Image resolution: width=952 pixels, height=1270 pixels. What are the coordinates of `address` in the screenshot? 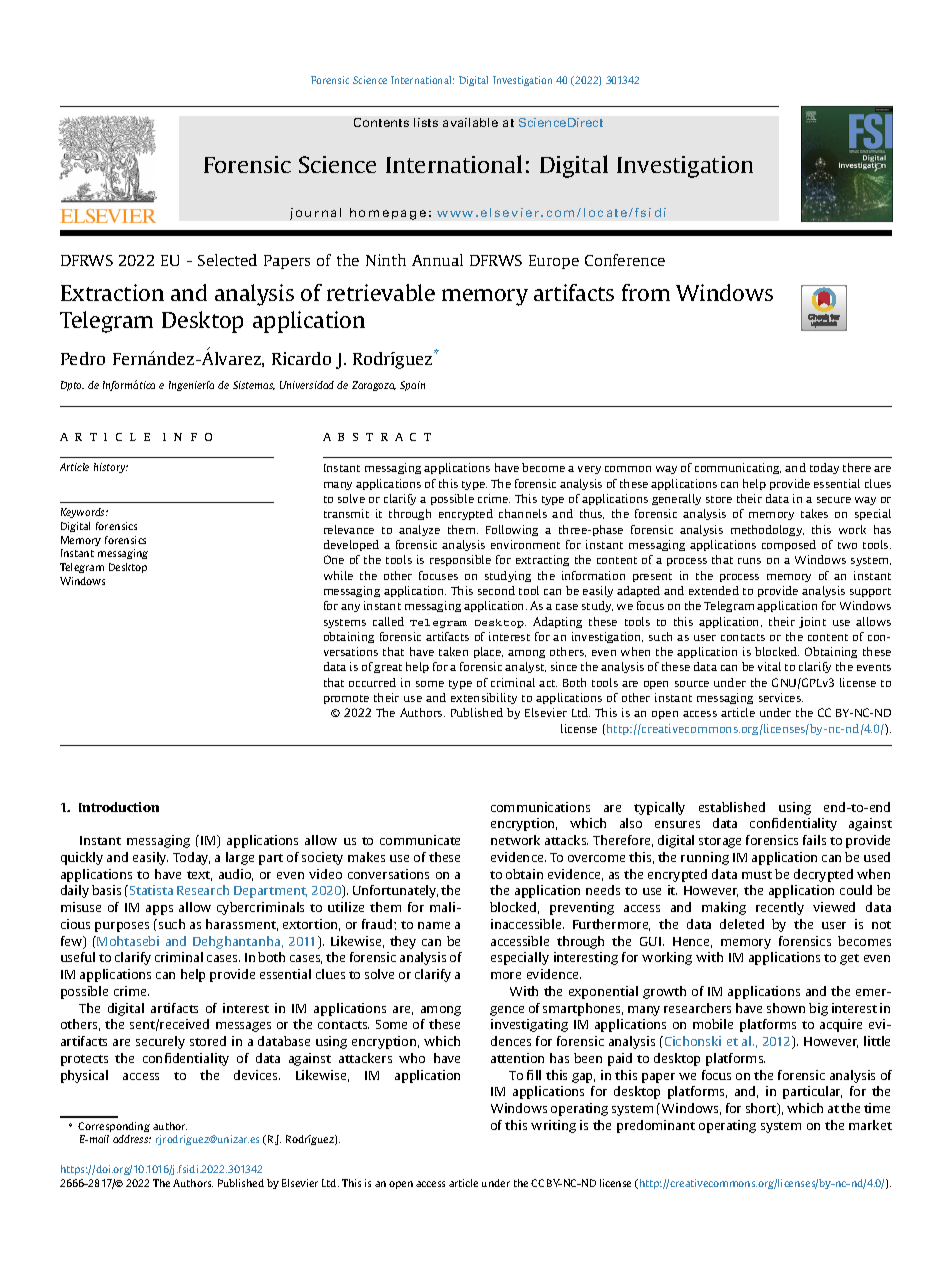 It's located at (132, 1139).
